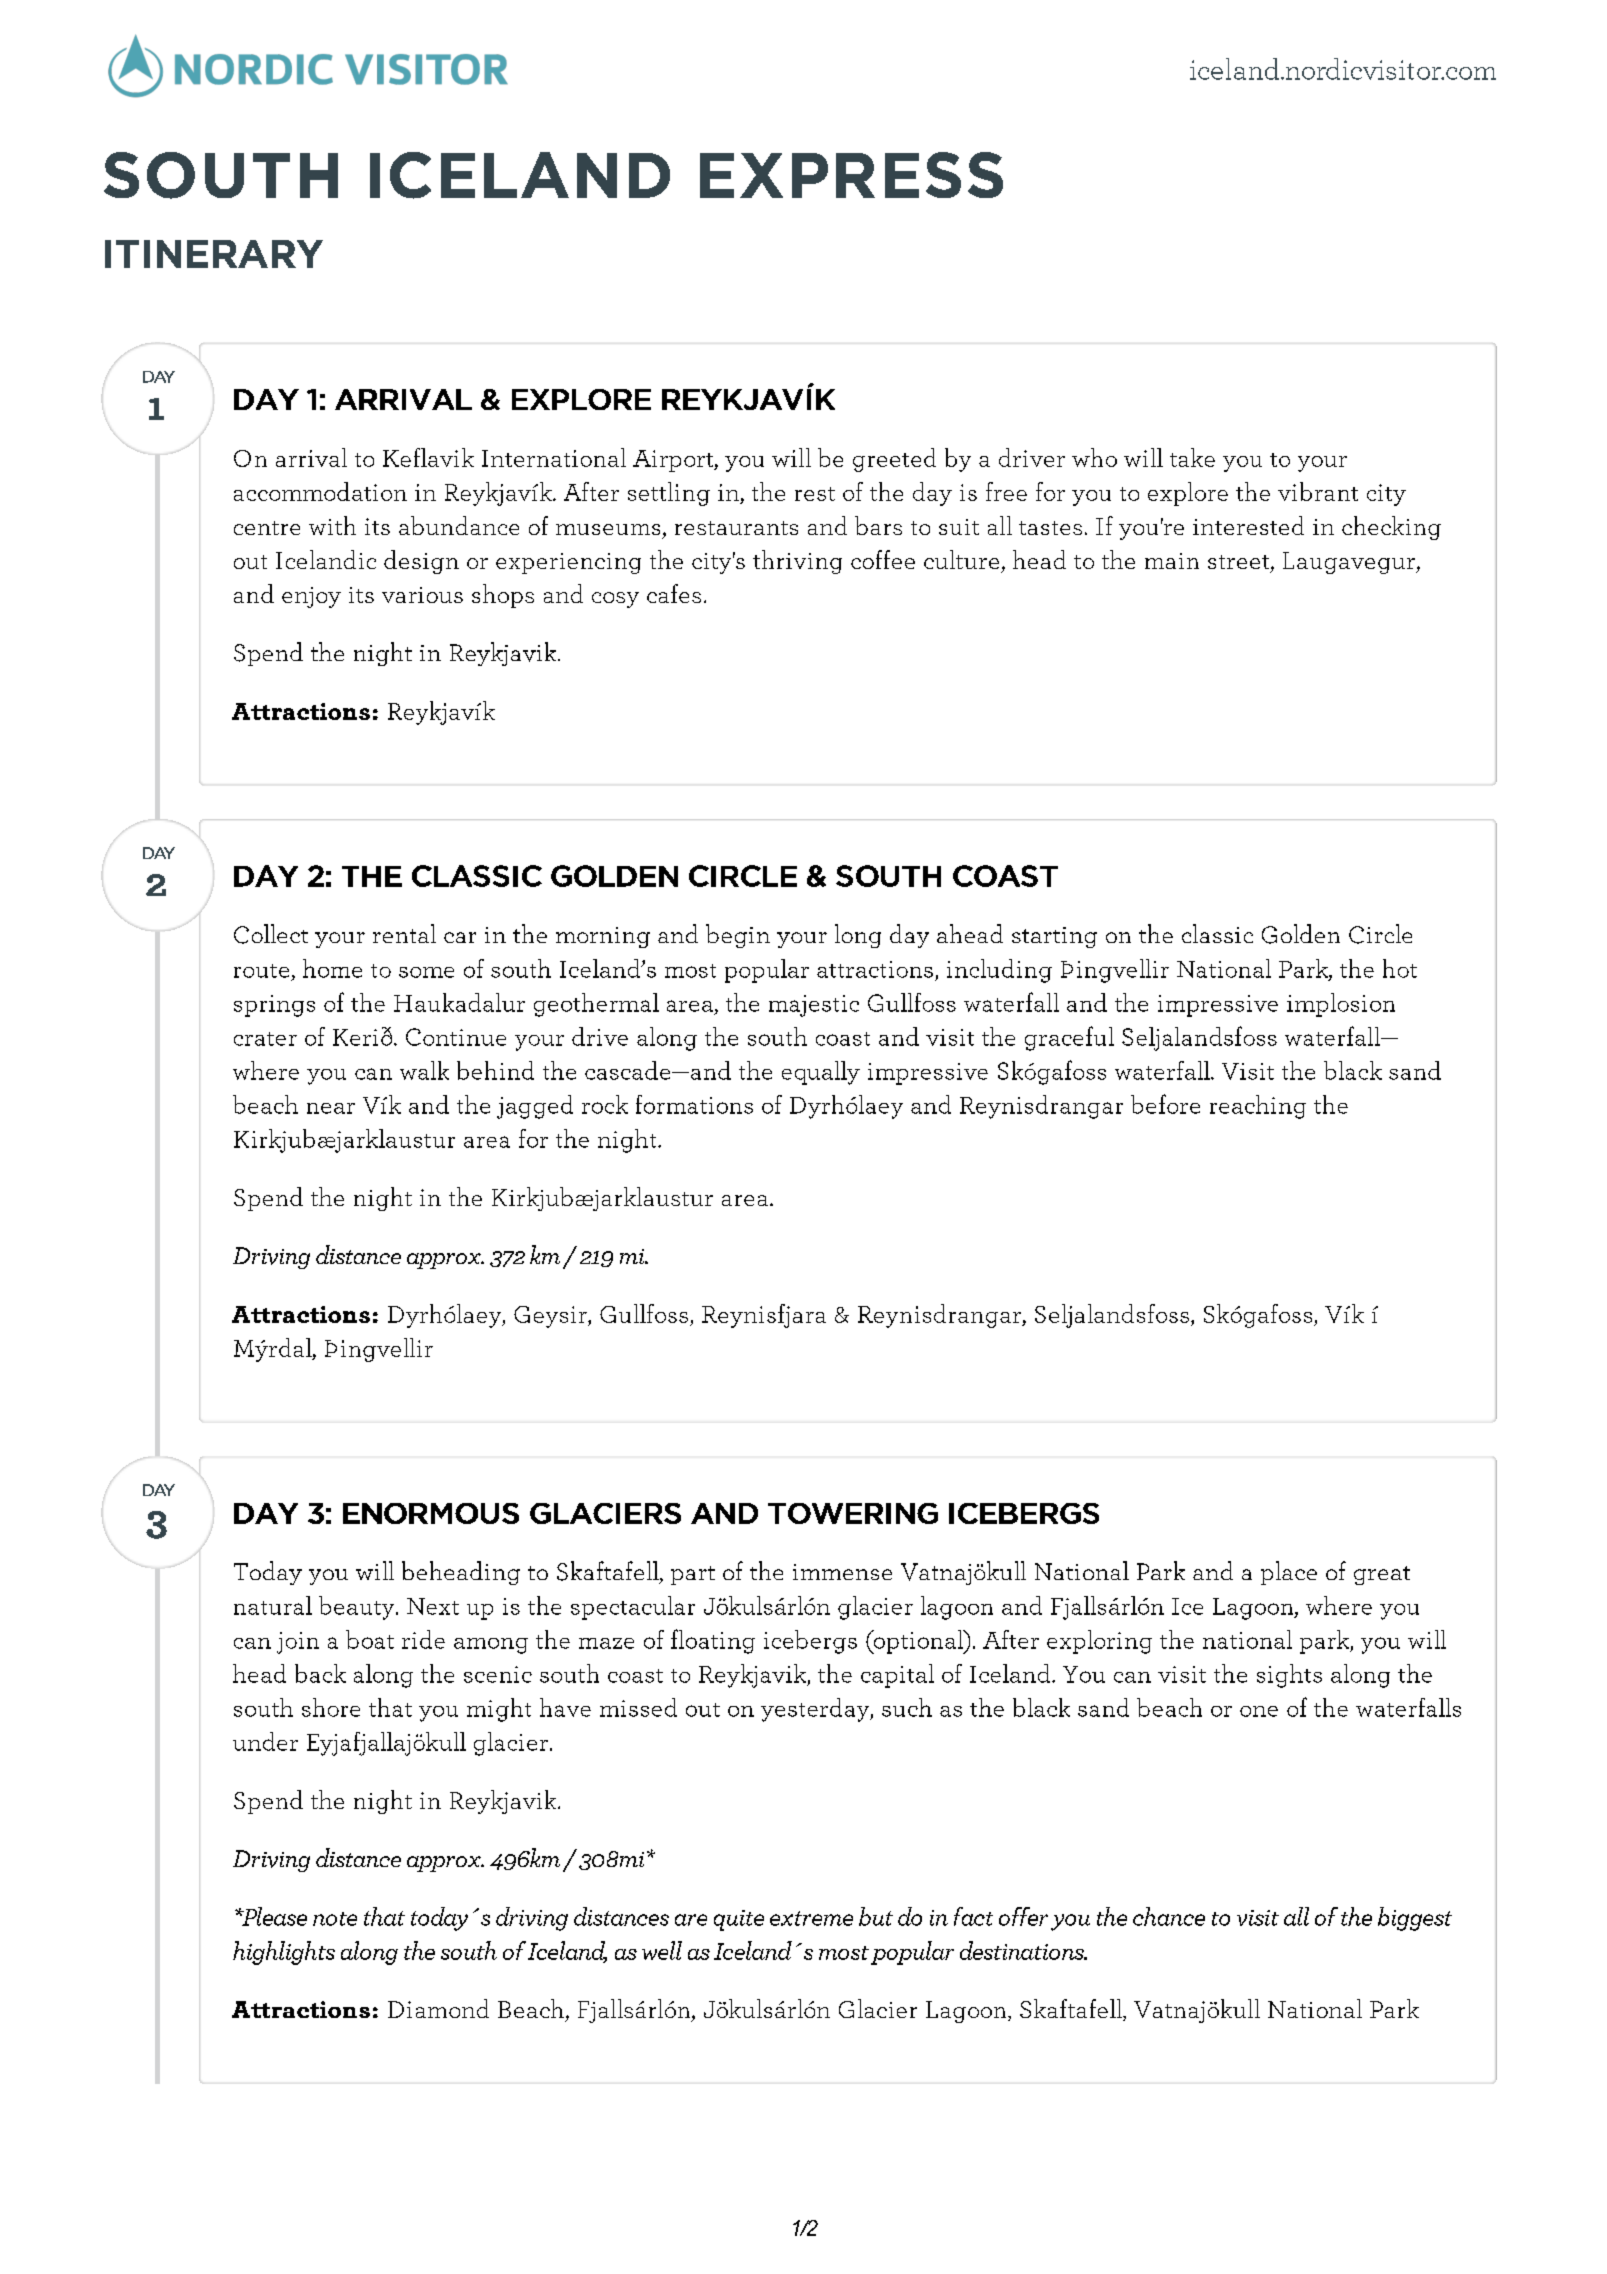  I want to click on highlights, so click(284, 1953).
